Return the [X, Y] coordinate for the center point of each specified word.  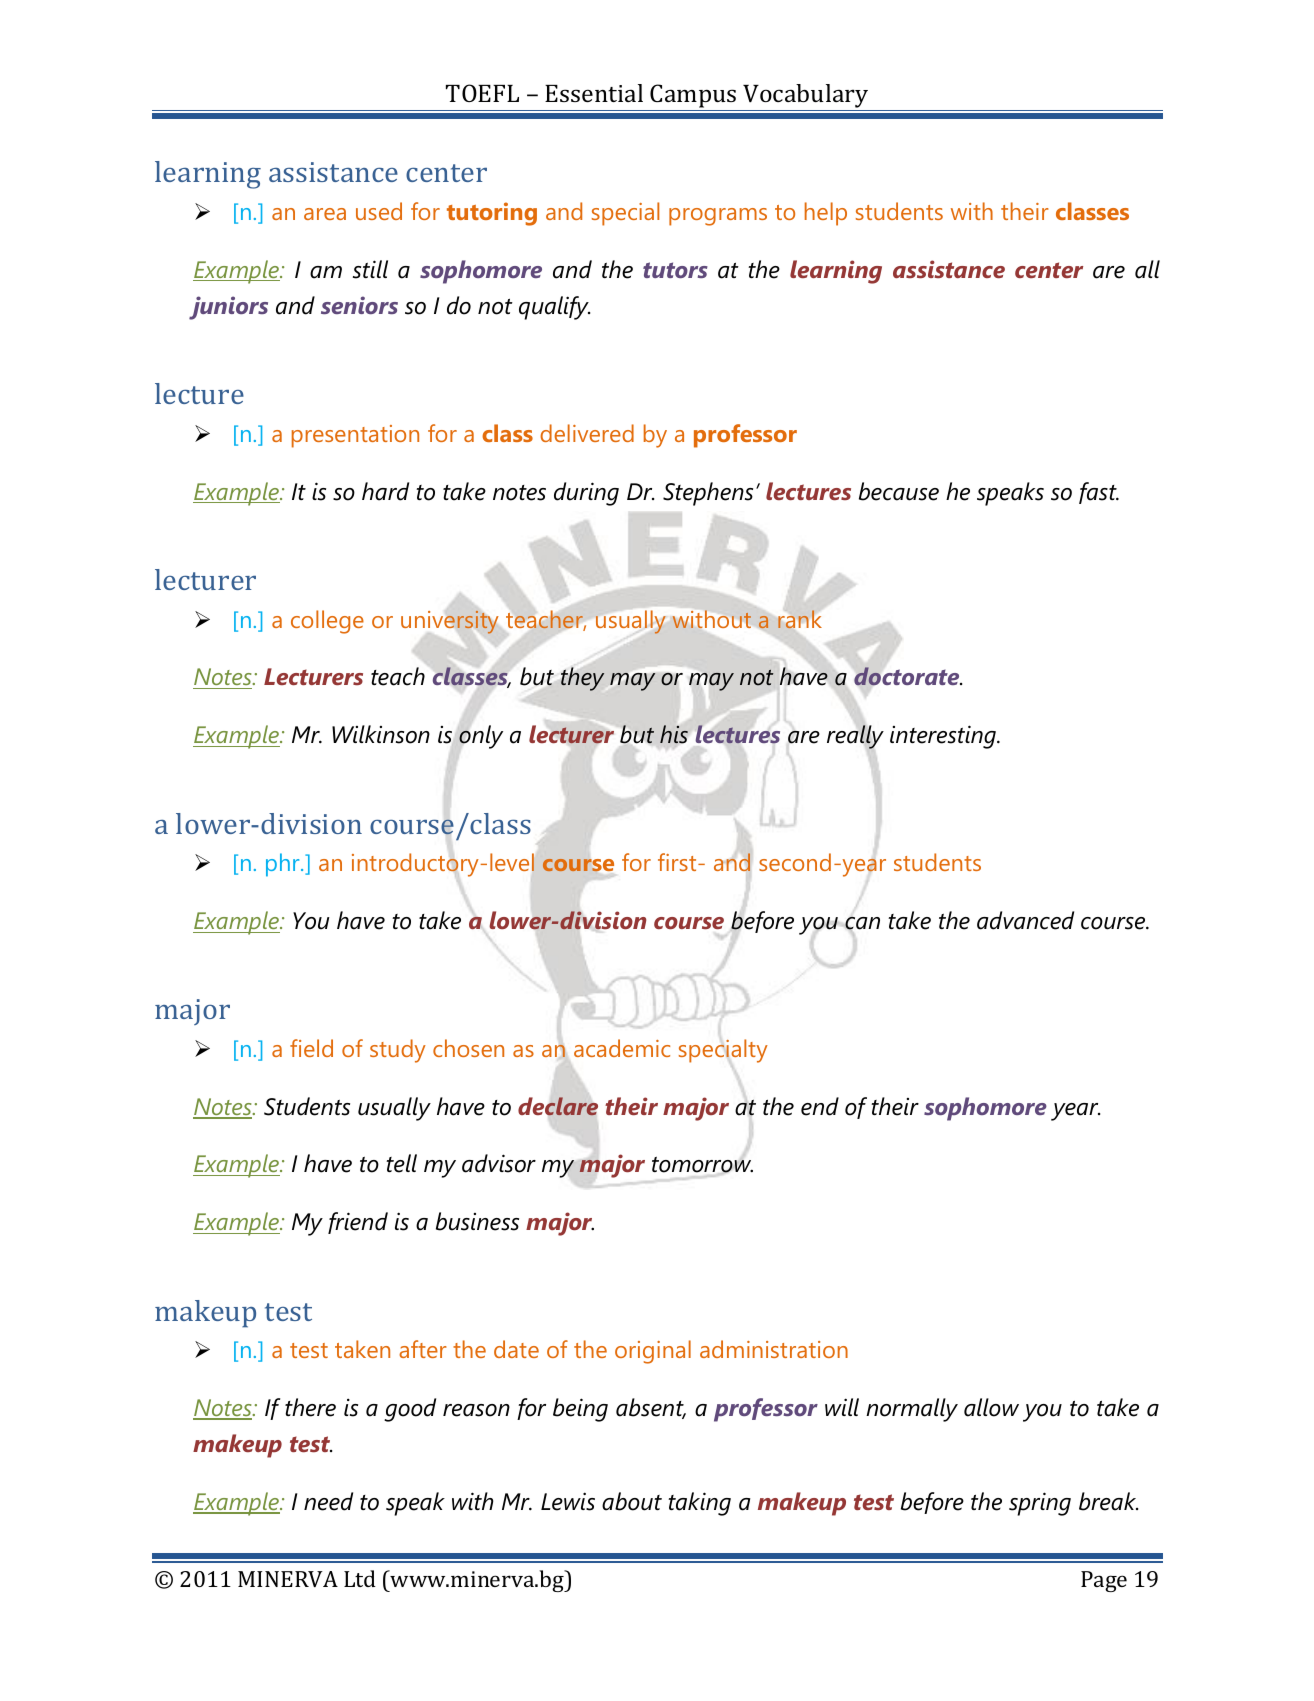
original [653, 1352]
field [311, 1048]
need [328, 1501]
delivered [587, 433]
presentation [355, 436]
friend [358, 1223]
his [674, 734]
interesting [944, 737]
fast [1099, 493]
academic [622, 1048]
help [826, 214]
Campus [693, 96]
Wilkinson [381, 734]
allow [991, 1407]
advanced [1025, 920]
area [325, 214]
